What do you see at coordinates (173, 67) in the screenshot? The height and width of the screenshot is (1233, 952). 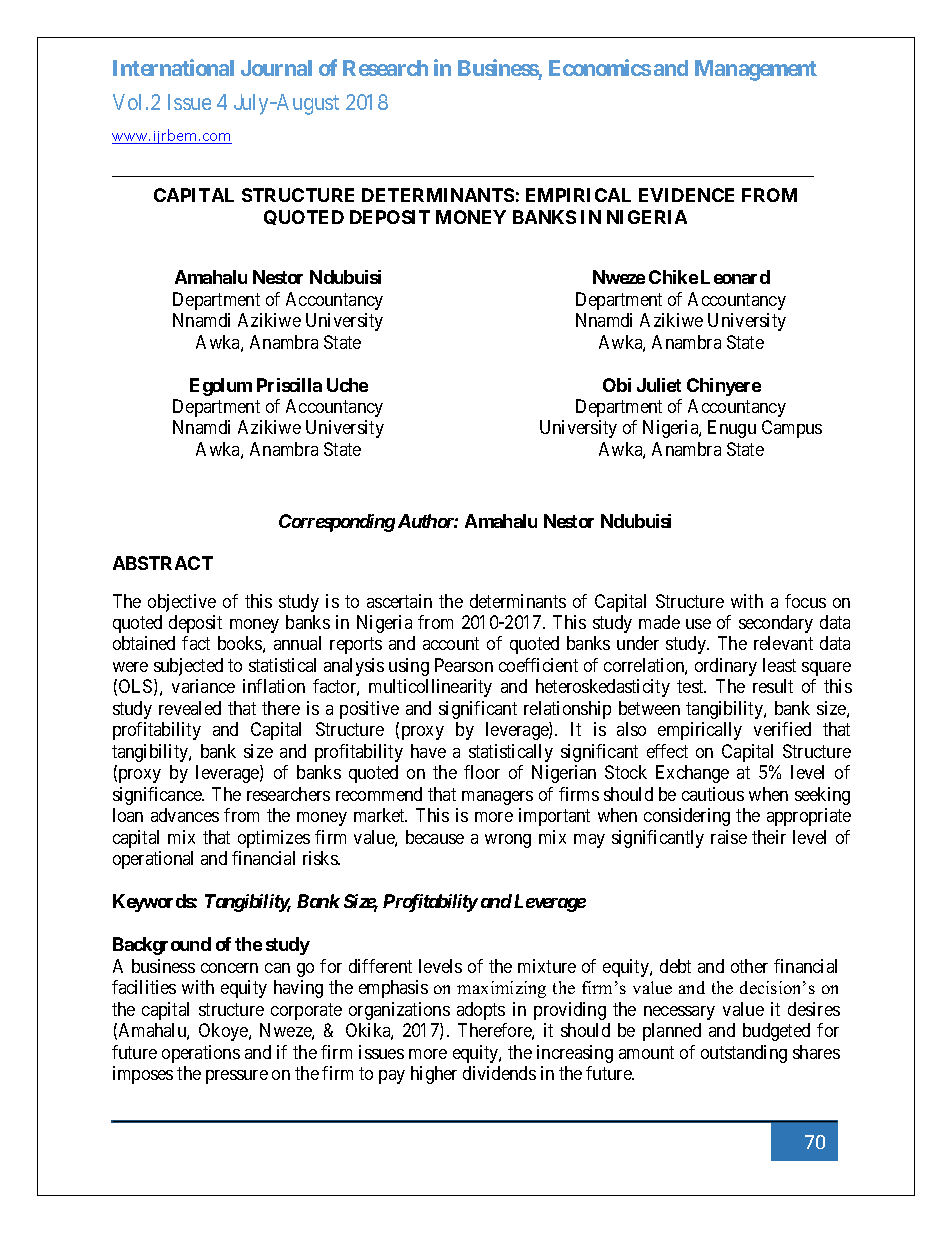 I see `International` at bounding box center [173, 67].
